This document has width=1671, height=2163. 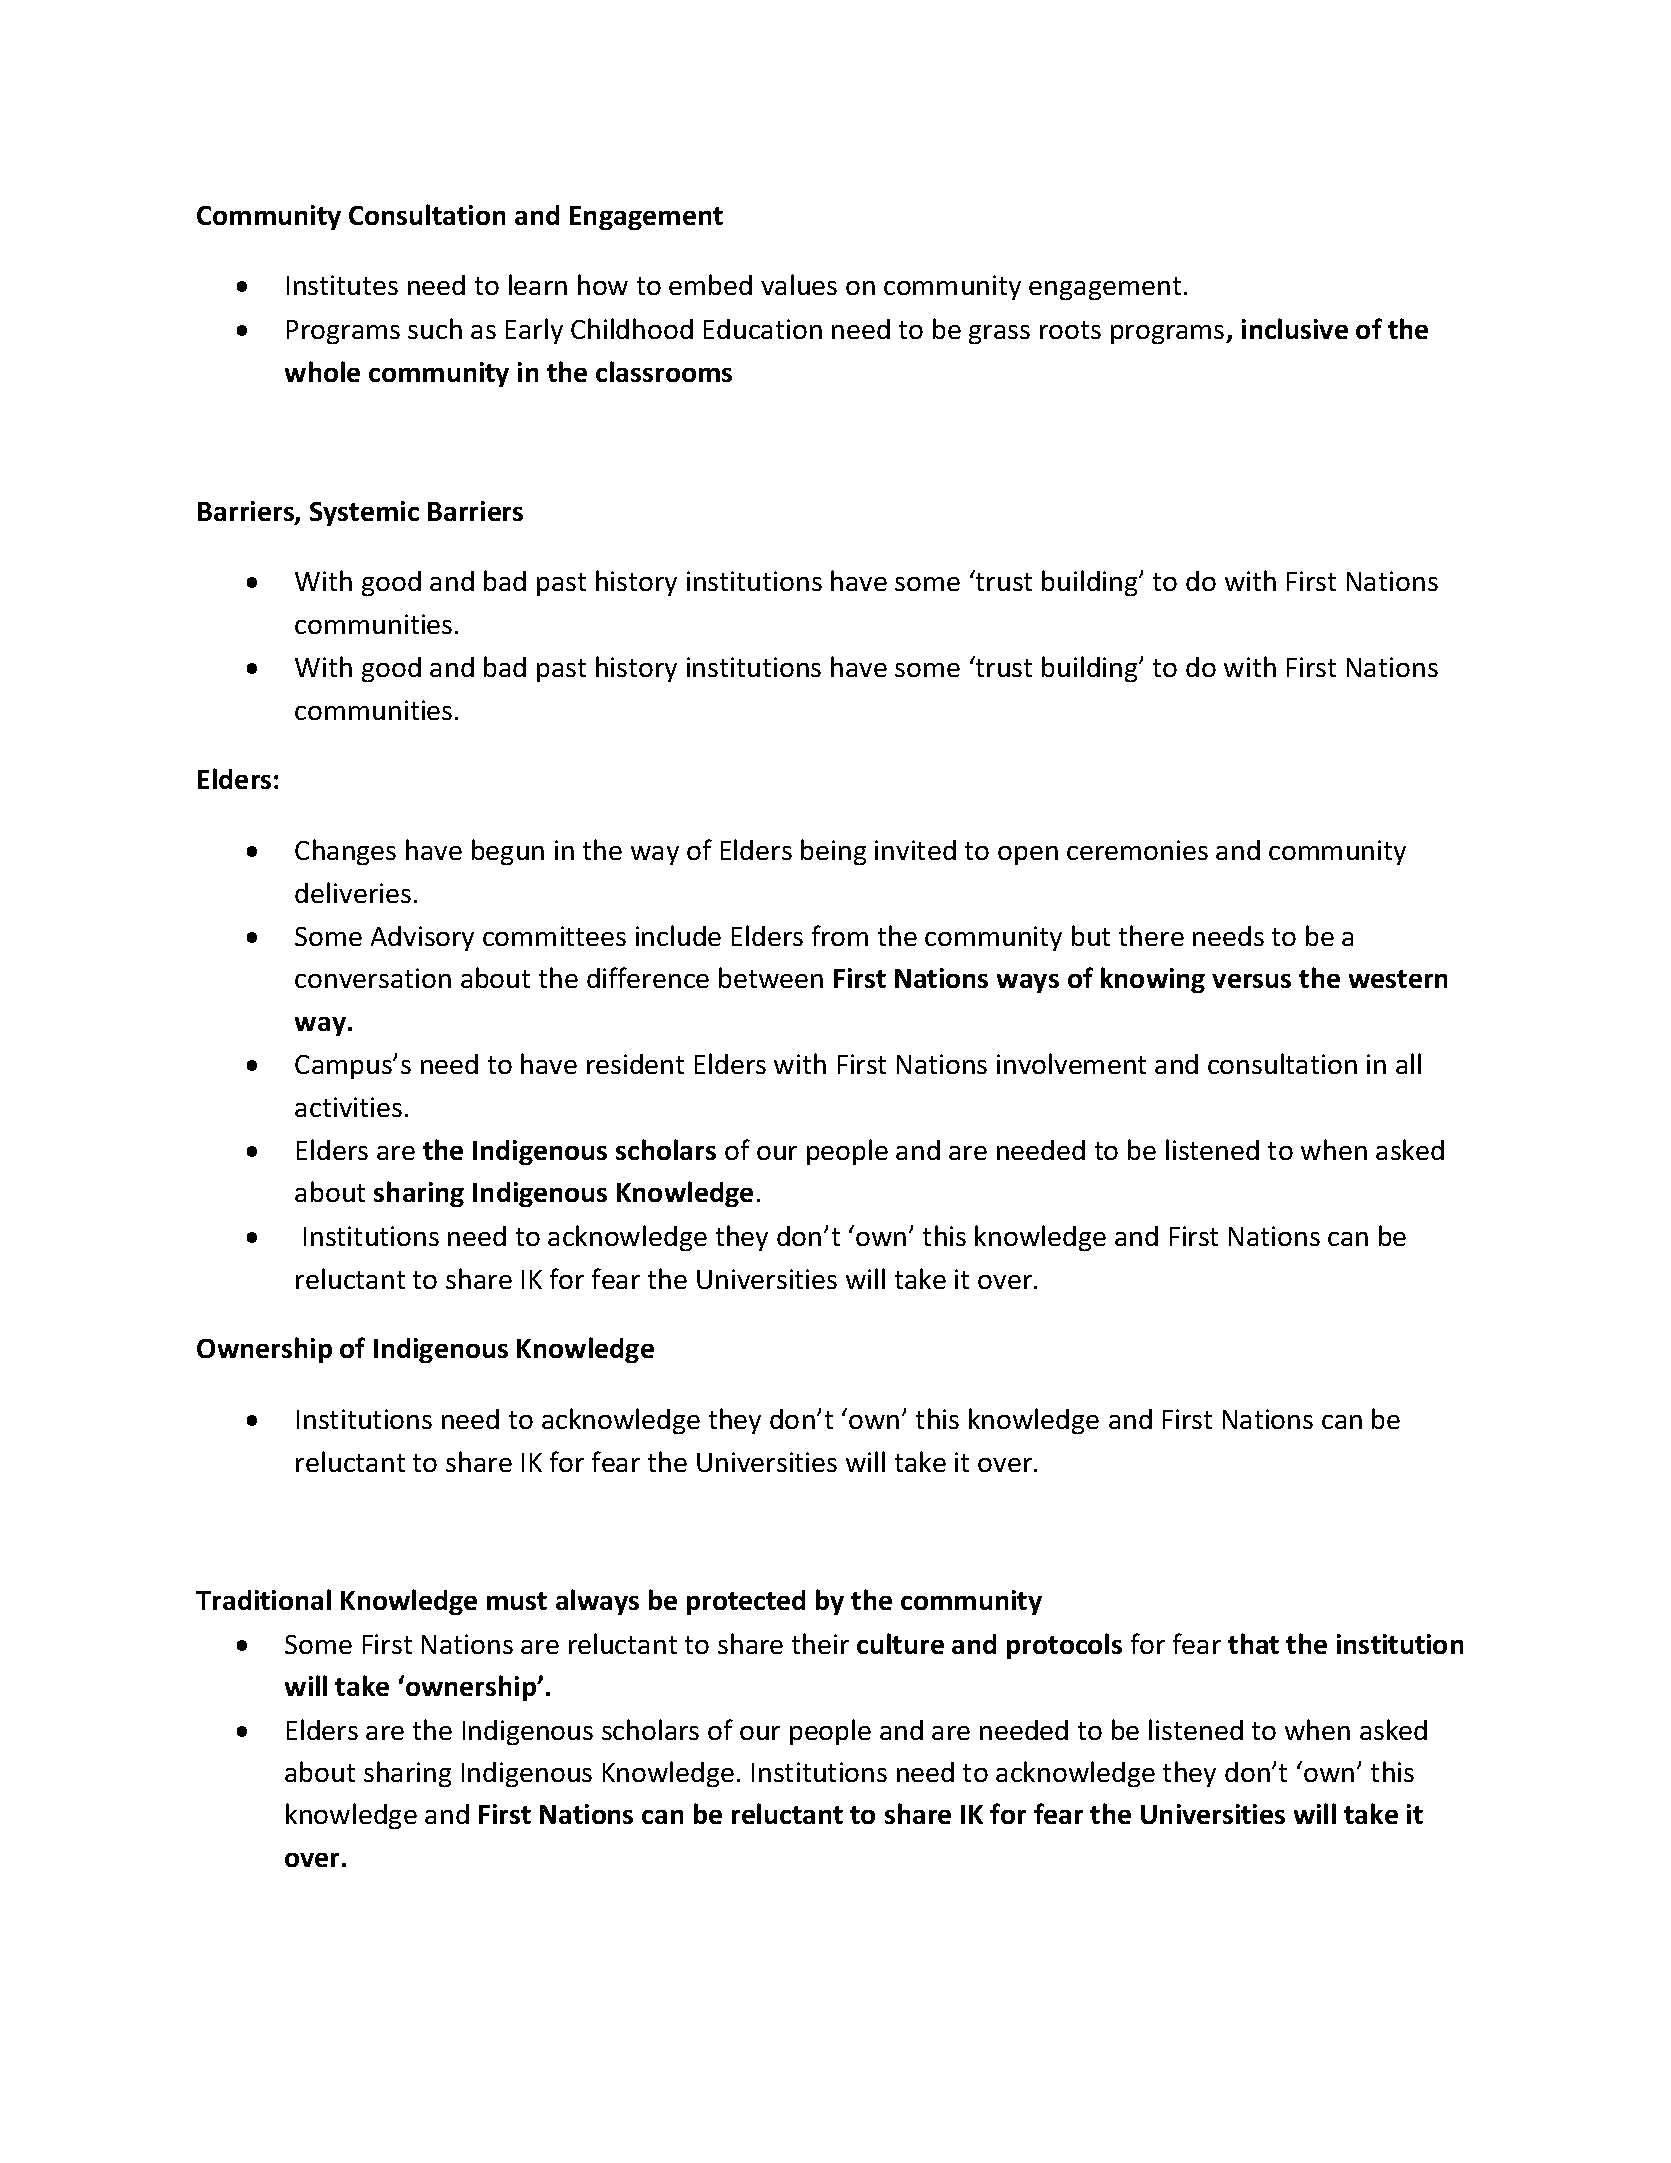 What do you see at coordinates (840, 935) in the document?
I see `from` at bounding box center [840, 935].
